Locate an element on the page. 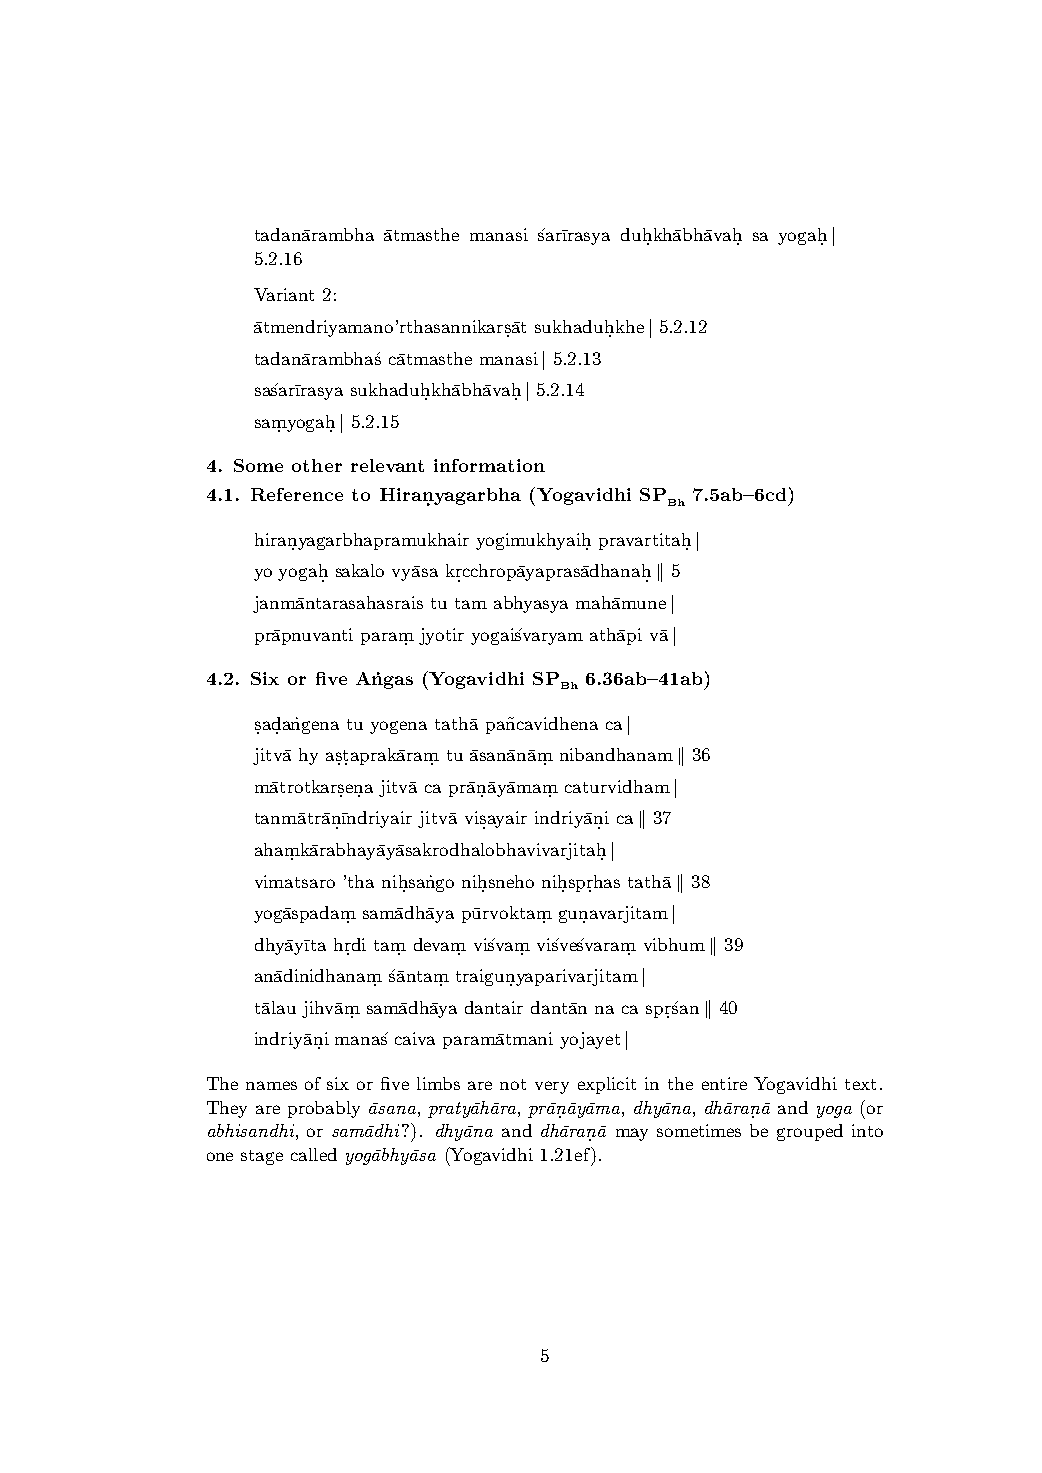 The width and height of the image is (1042, 1473). called is located at coordinates (314, 1154).
